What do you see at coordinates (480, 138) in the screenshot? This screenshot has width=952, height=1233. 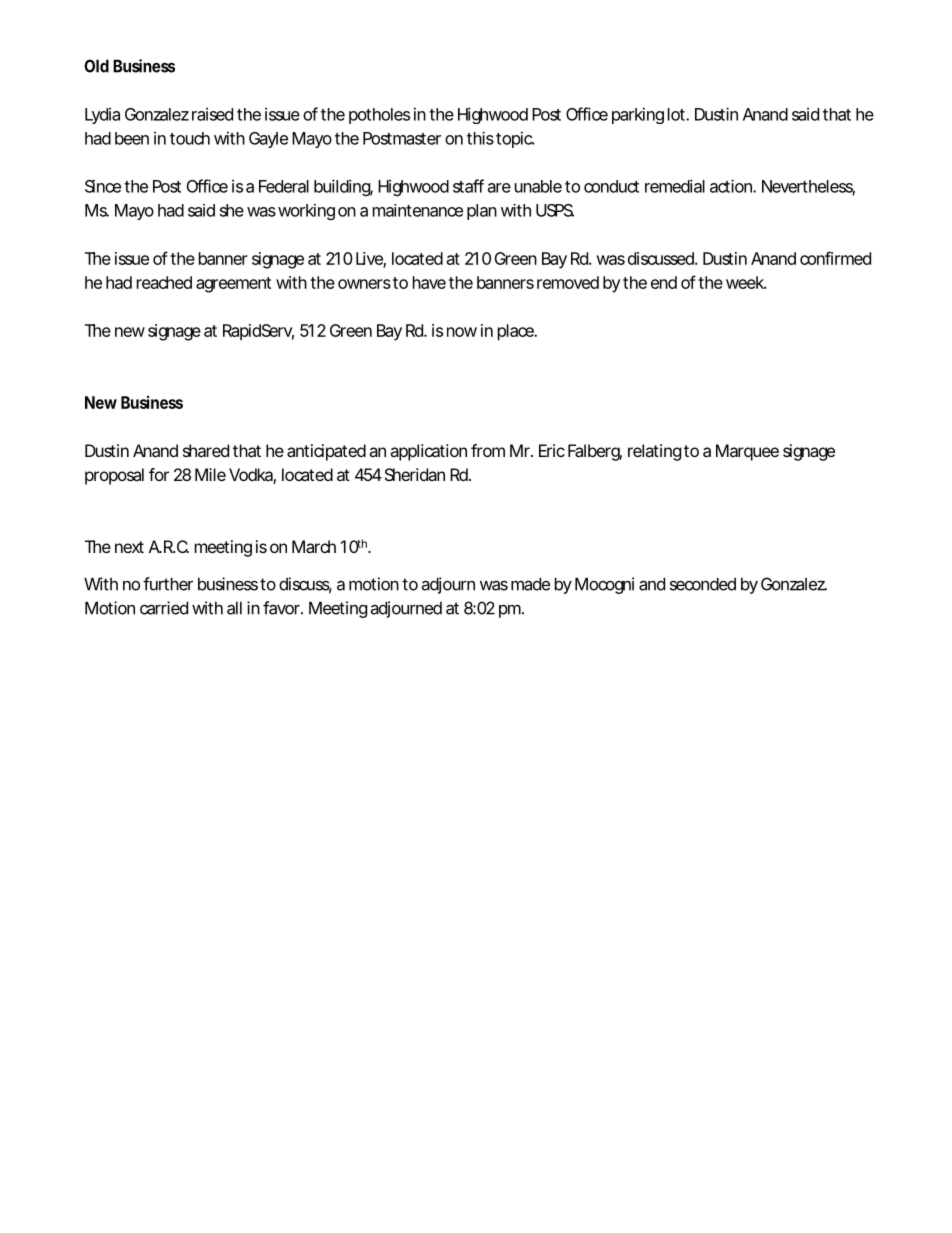 I see `this` at bounding box center [480, 138].
